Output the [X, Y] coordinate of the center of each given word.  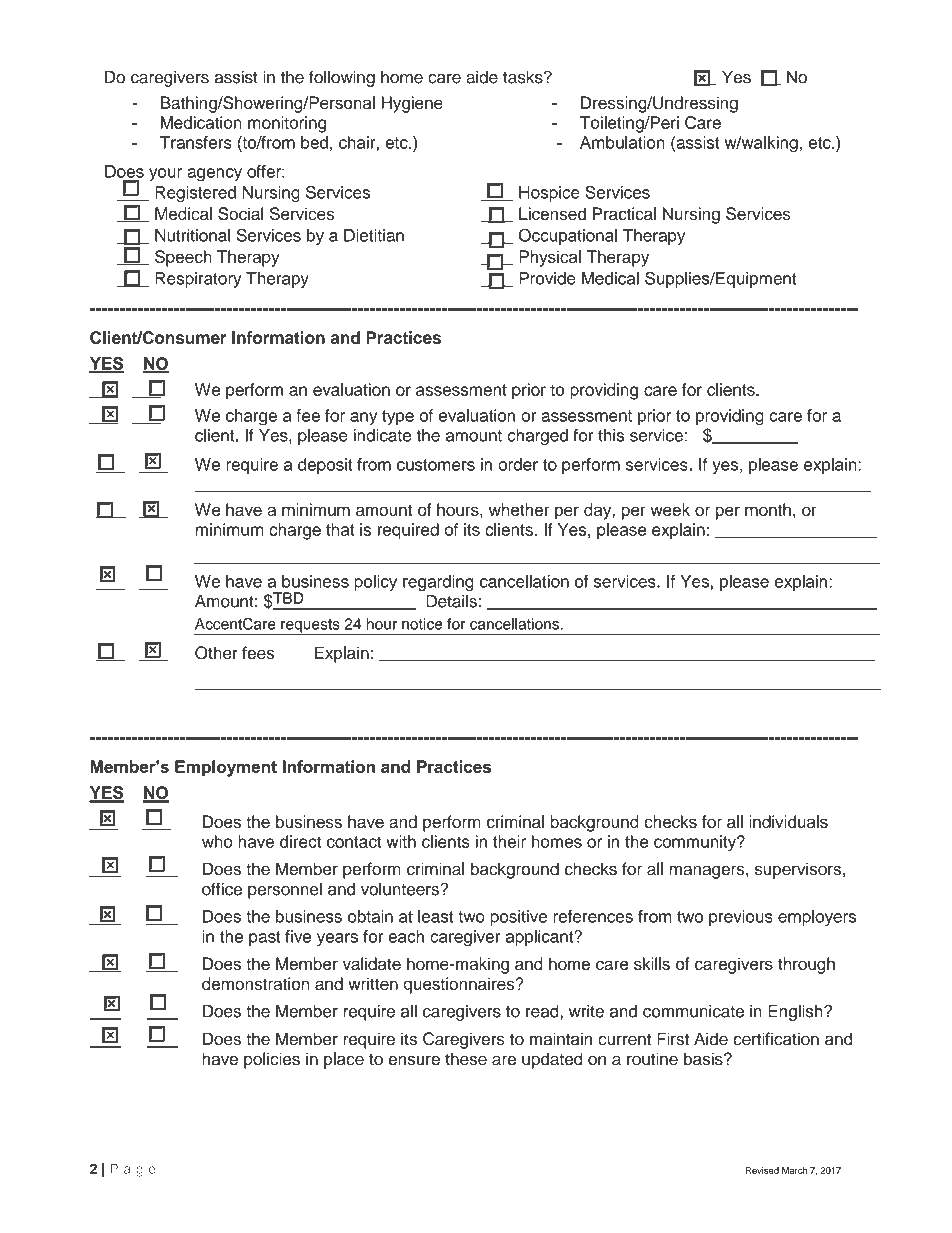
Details [451, 601]
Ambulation [622, 142]
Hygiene [412, 104]
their [509, 841]
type [398, 418]
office [222, 889]
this [611, 435]
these [466, 1059]
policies [272, 1060]
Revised [762, 1170]
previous [741, 918]
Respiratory [198, 280]
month [768, 509]
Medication [201, 122]
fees [258, 653]
